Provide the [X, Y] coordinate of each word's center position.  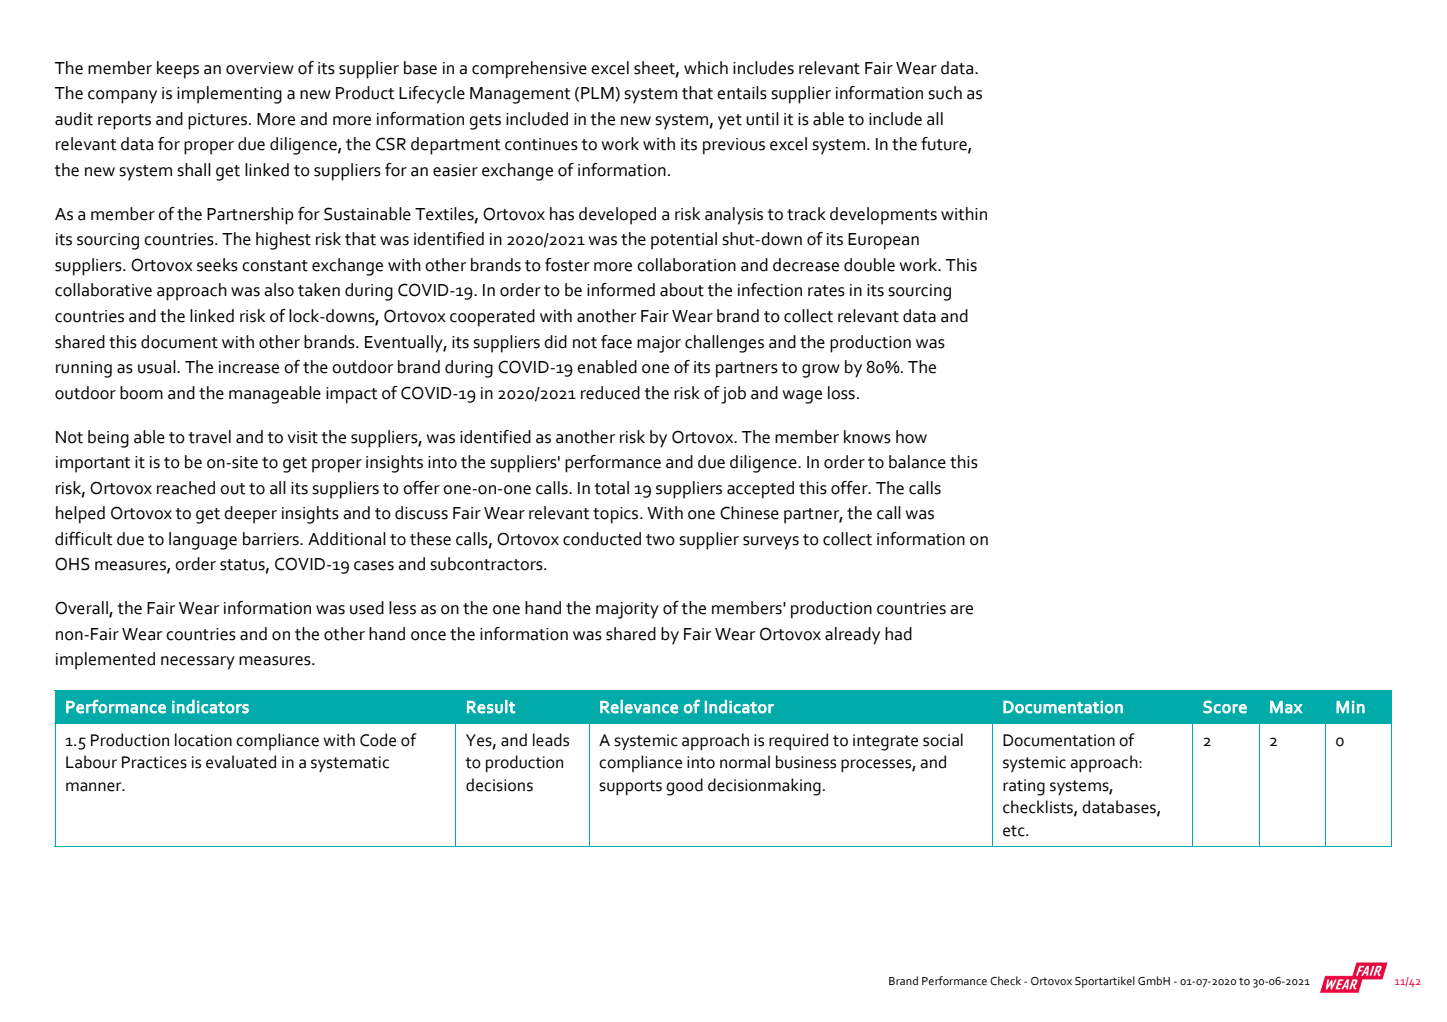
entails [742, 93]
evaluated [241, 762]
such [945, 93]
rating [1024, 787]
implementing [229, 95]
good [684, 787]
